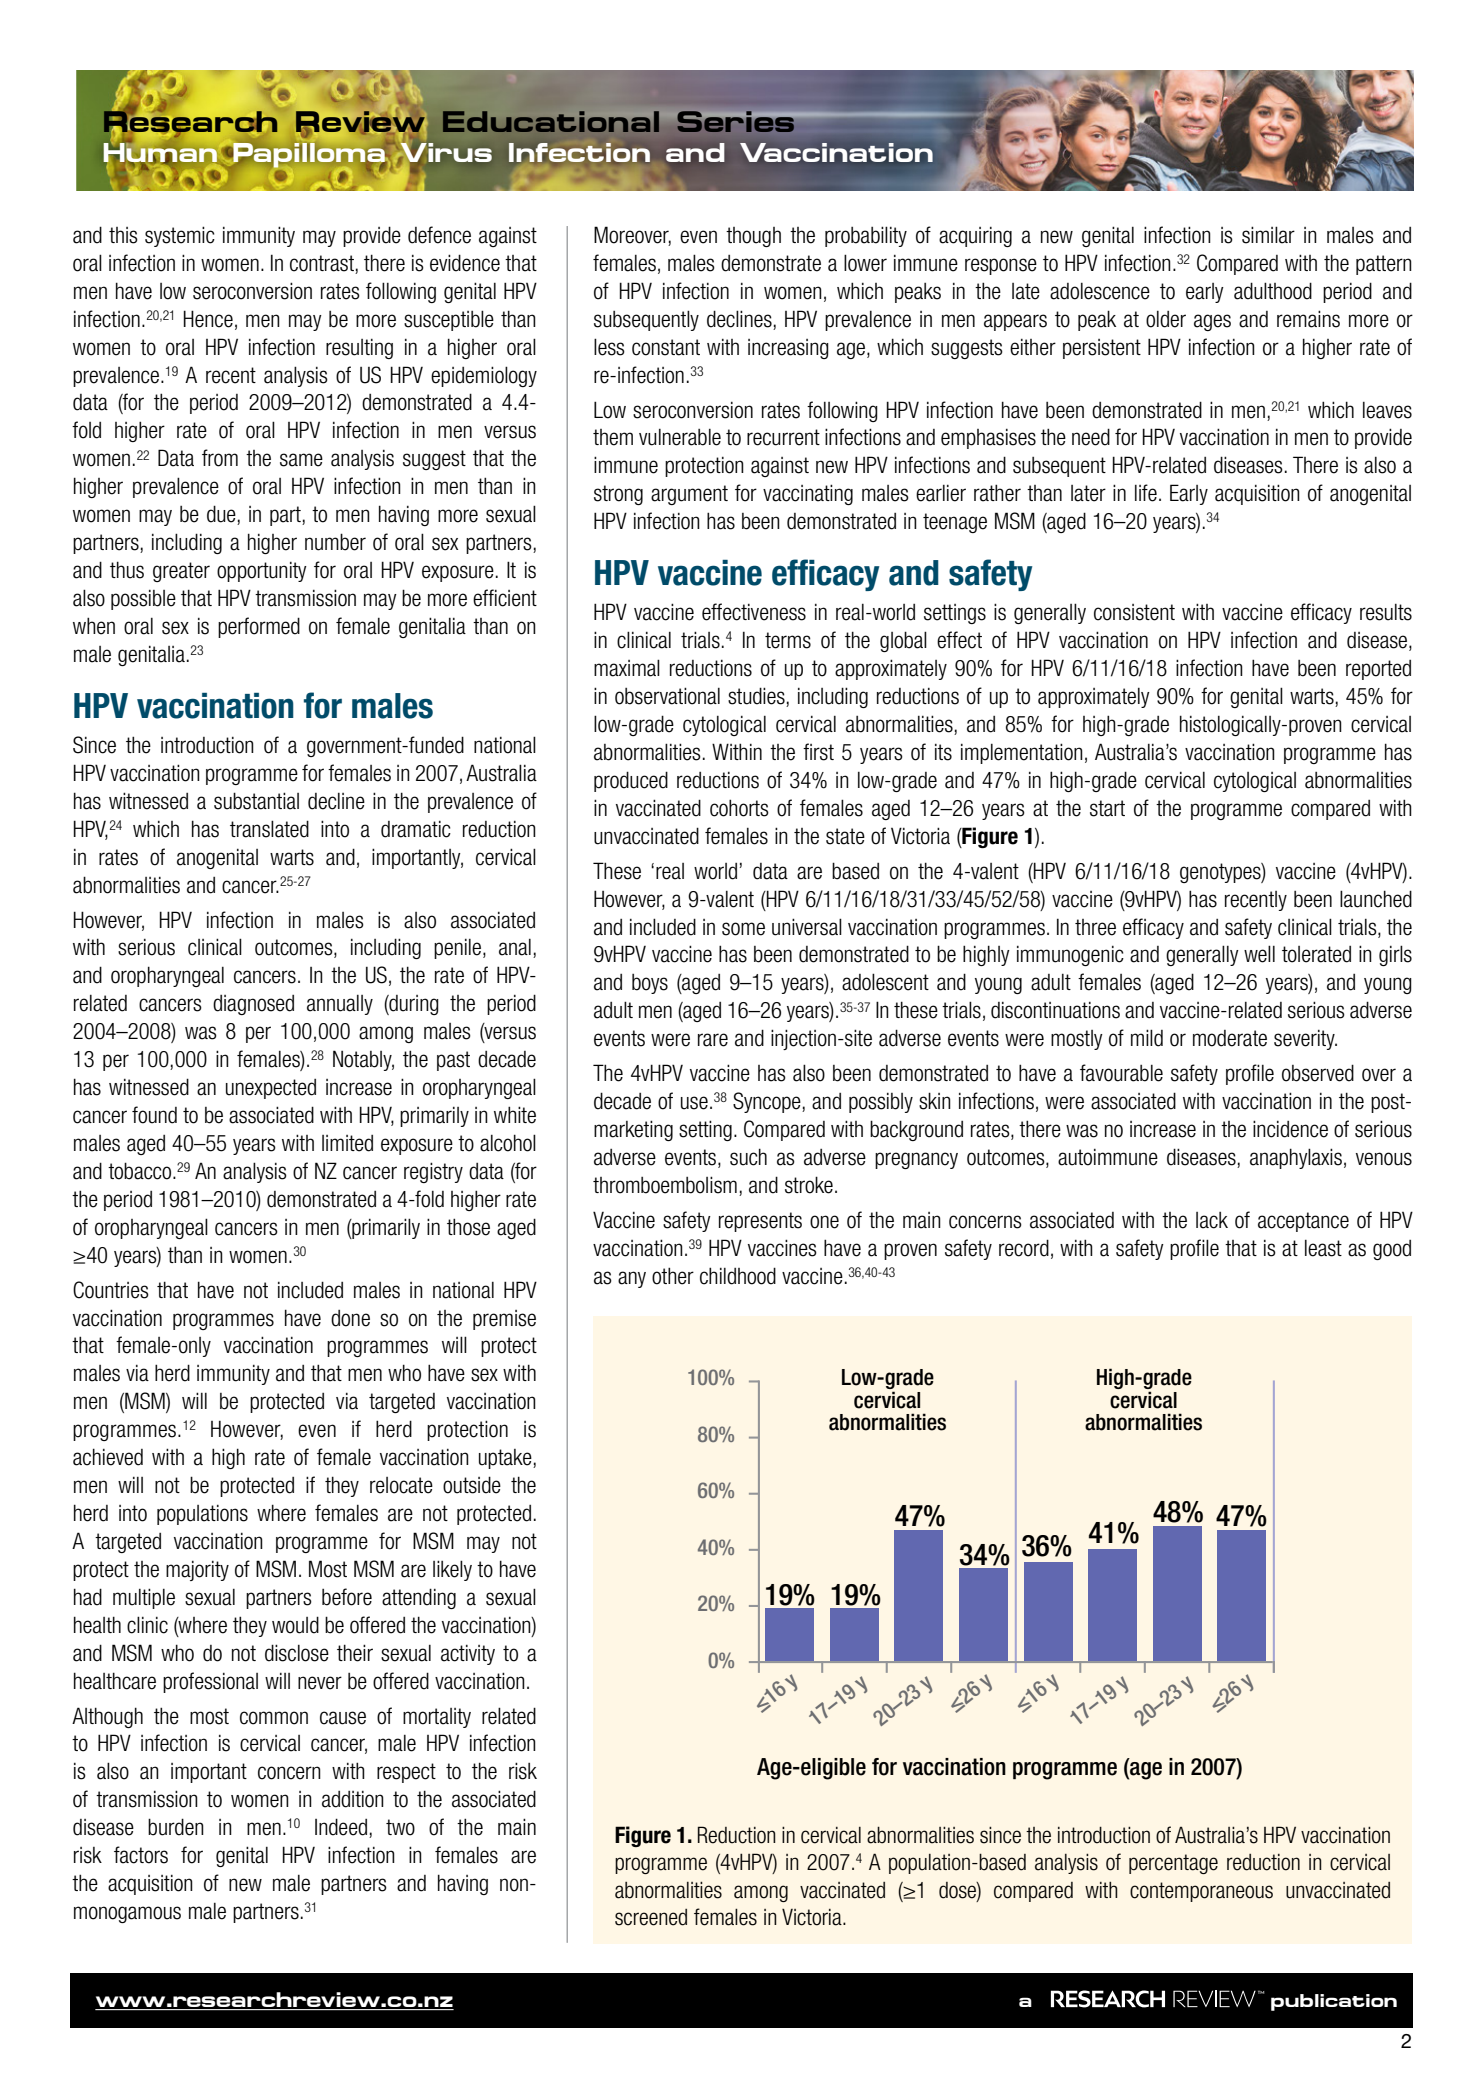 This document has height=2099, width=1484. Describe the element at coordinates (651, 1917) in the document. I see `screened` at that location.
